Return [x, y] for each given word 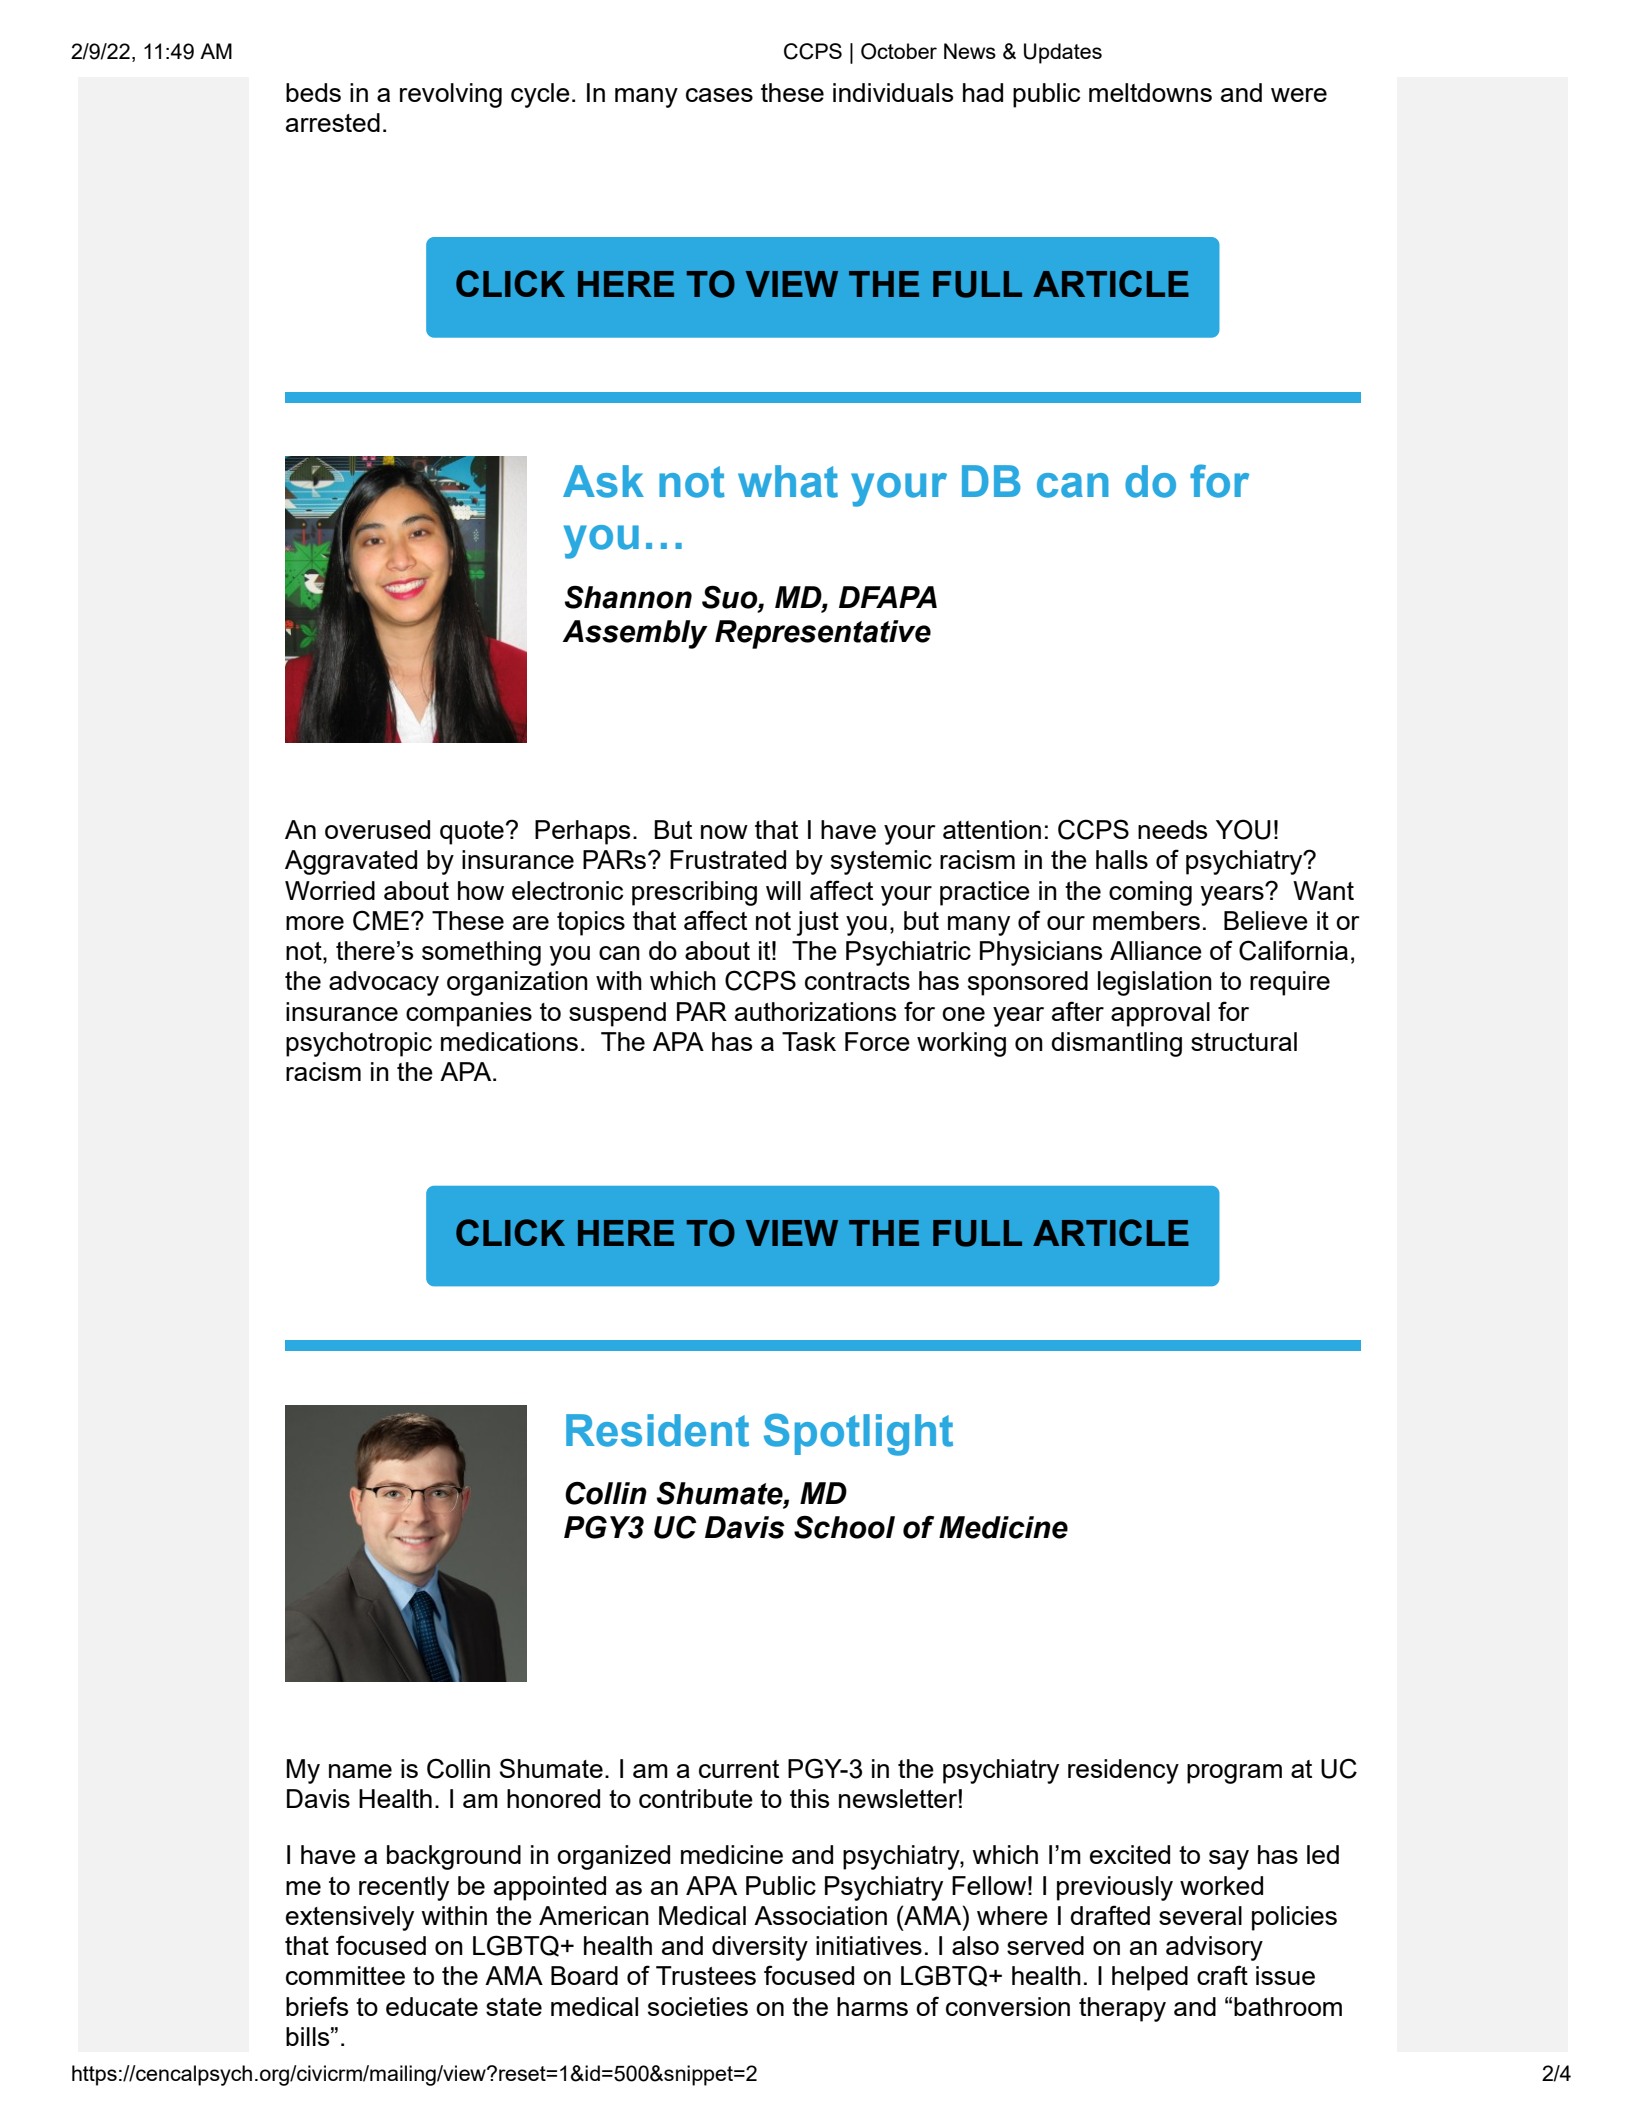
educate [432, 2006]
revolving [451, 95]
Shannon [628, 597]
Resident [657, 1430]
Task [809, 1041]
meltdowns [1150, 92]
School [844, 1527]
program [1234, 1774]
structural [1244, 1041]
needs [1172, 829]
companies [469, 1014]
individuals [893, 92]
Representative [823, 634]
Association [820, 1915]
